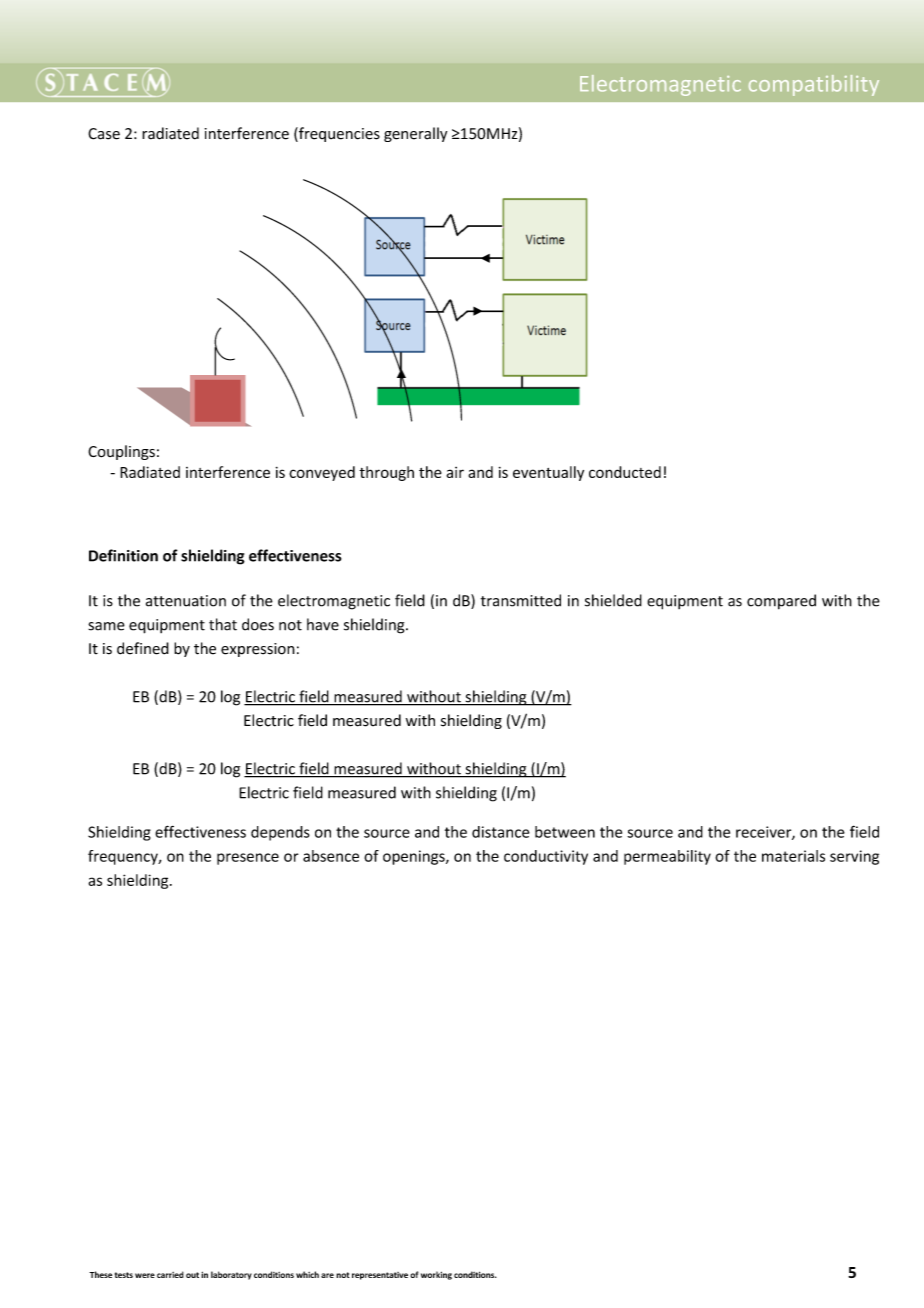  I want to click on air, so click(455, 472).
